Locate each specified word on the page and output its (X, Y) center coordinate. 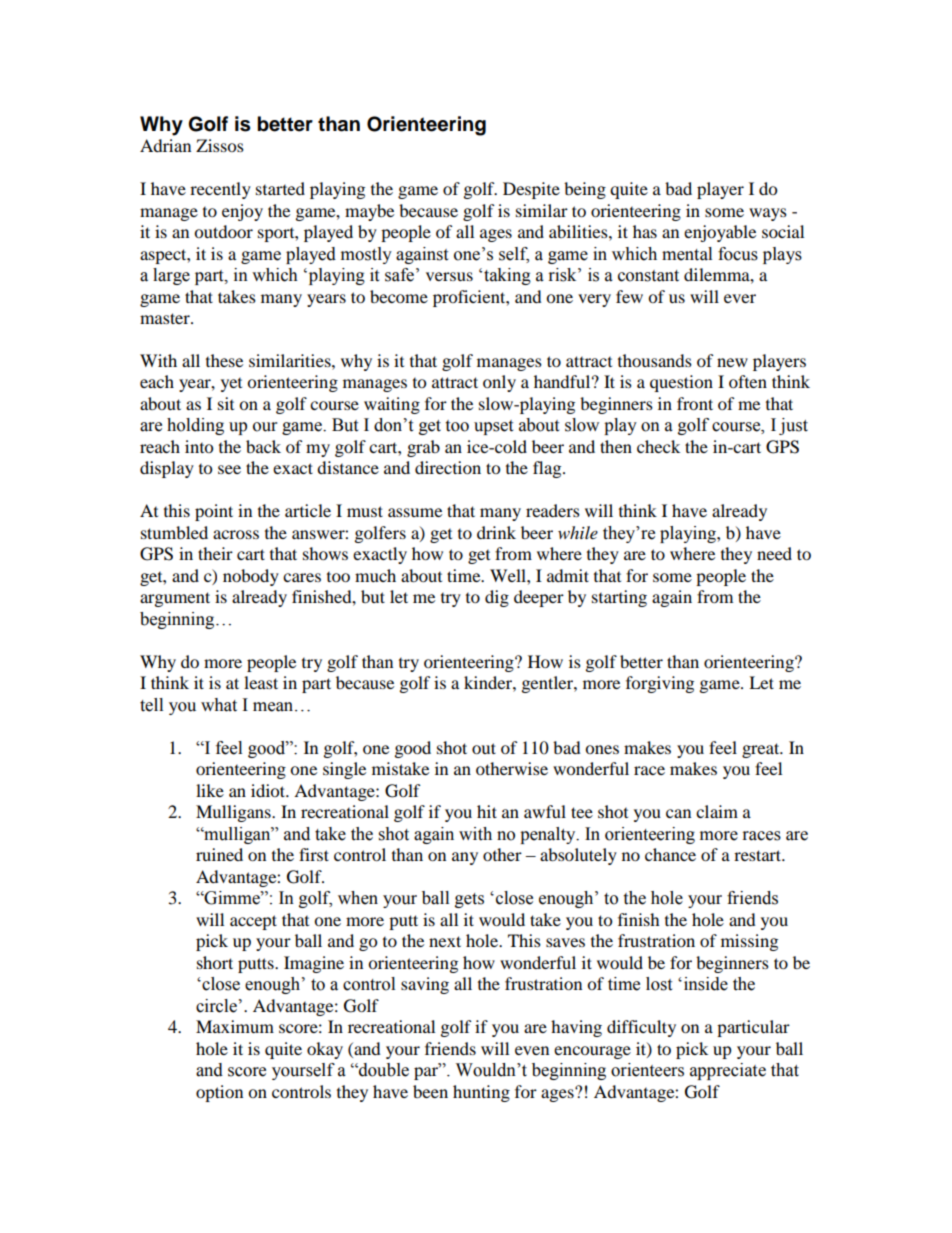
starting (619, 598)
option (219, 1093)
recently (220, 190)
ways (768, 214)
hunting (481, 1093)
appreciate (728, 1071)
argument (175, 599)
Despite (531, 190)
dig (497, 598)
